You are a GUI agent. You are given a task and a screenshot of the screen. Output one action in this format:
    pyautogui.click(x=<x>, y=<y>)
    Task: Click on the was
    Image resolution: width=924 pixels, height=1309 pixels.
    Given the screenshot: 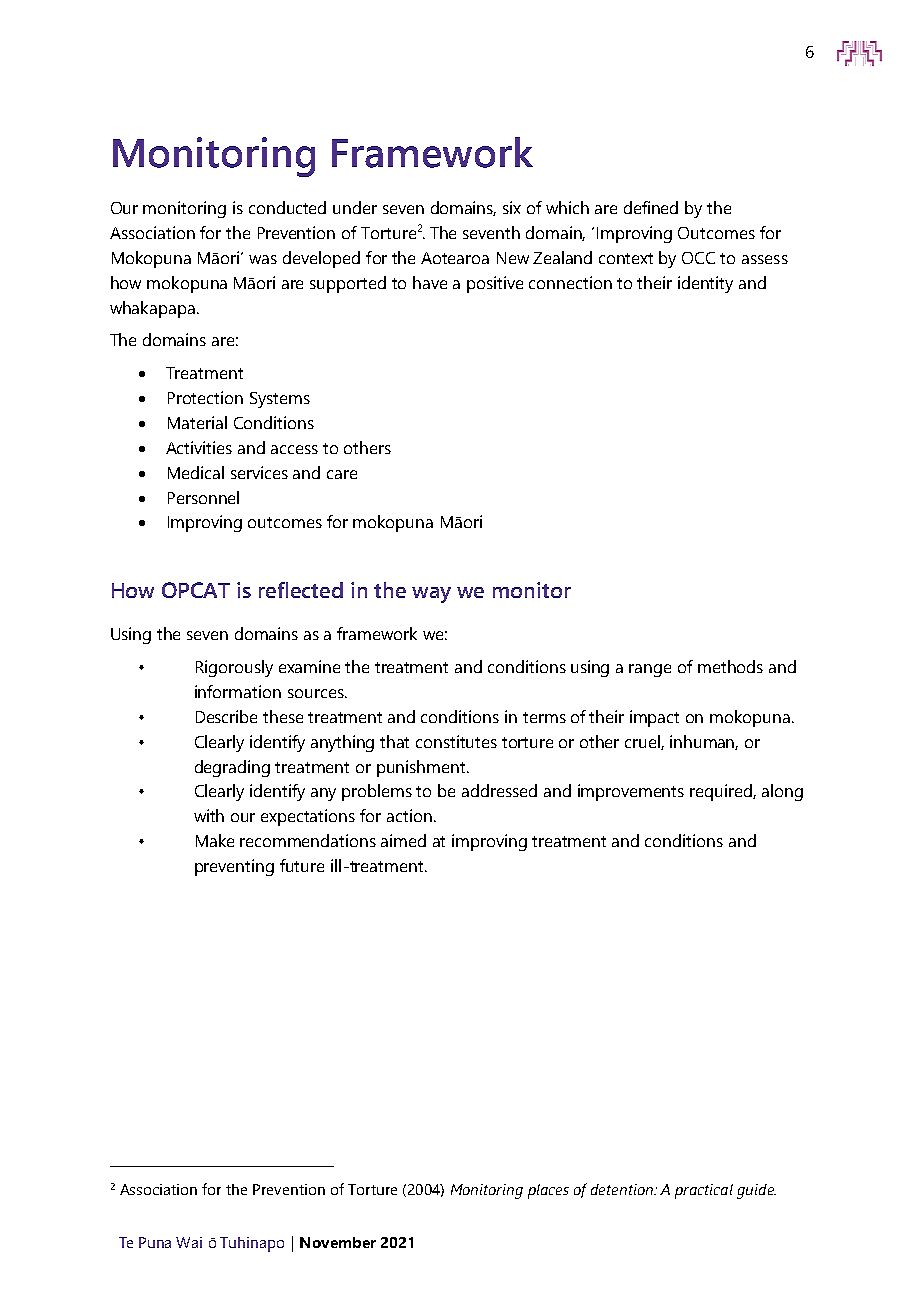 What is the action you would take?
    pyautogui.click(x=263, y=259)
